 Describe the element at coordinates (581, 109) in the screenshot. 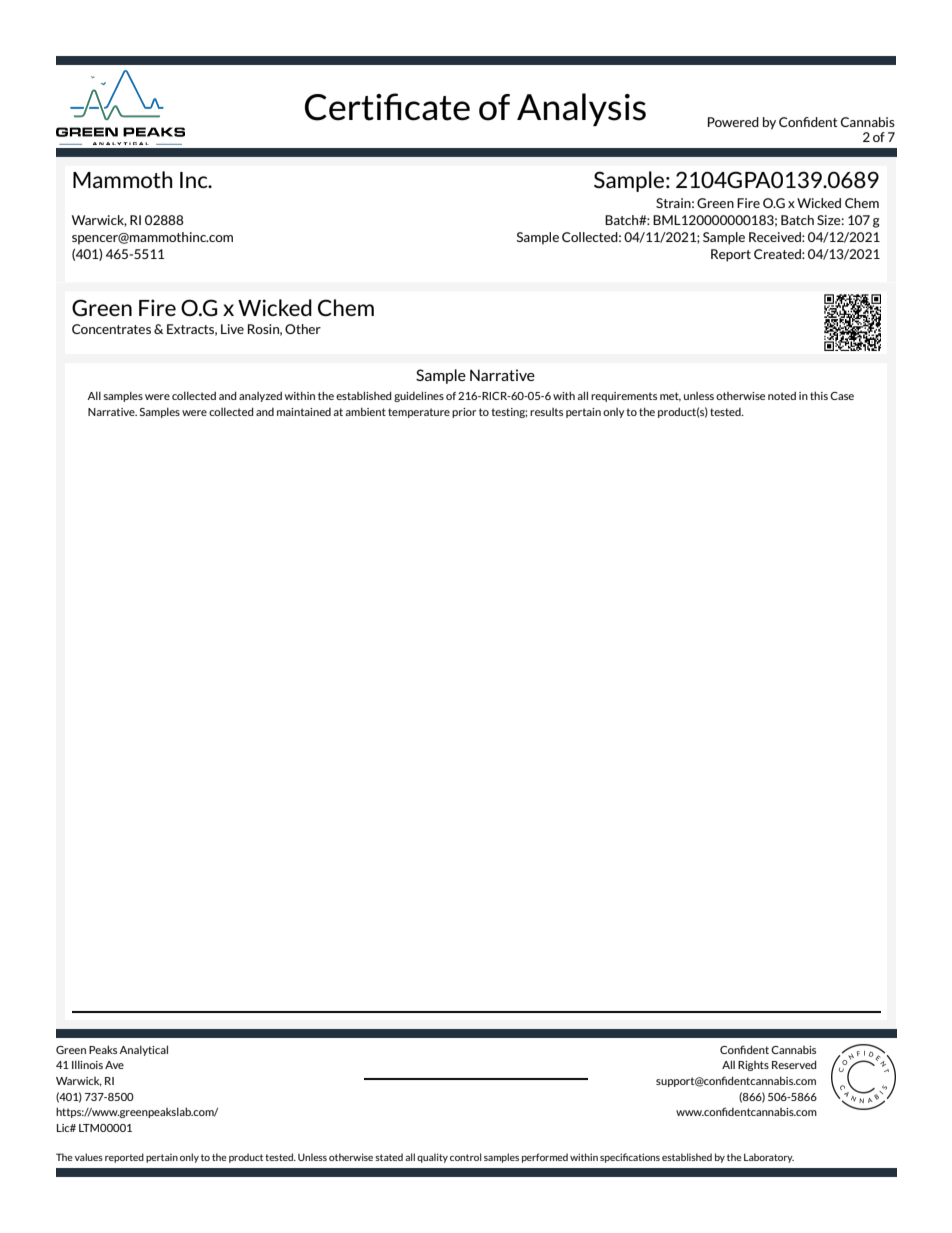

I see `Analysis` at that location.
